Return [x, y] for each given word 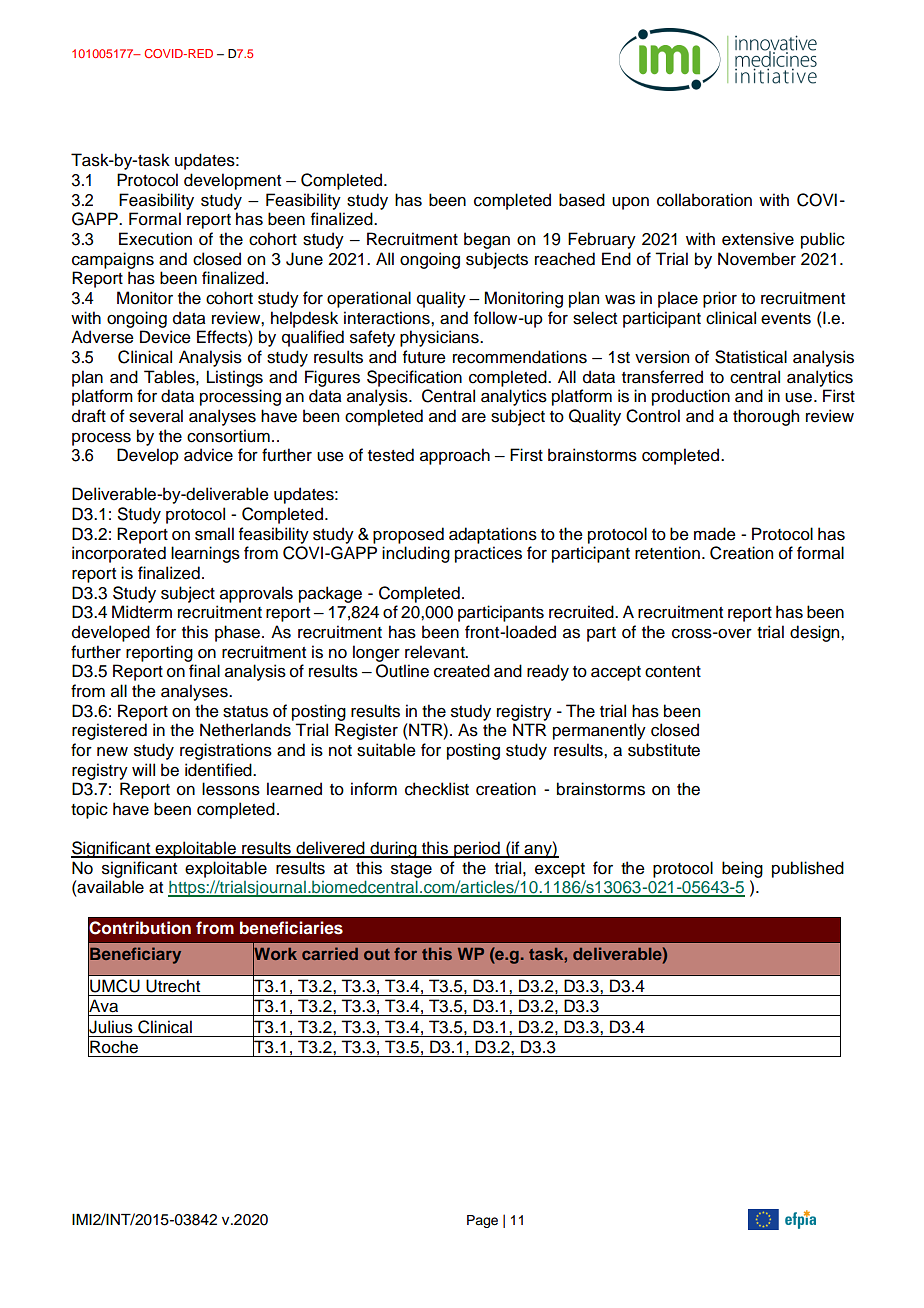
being [742, 869]
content [673, 672]
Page [482, 1221]
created [462, 671]
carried [330, 953]
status [245, 712]
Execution [155, 239]
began [487, 240]
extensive [758, 239]
